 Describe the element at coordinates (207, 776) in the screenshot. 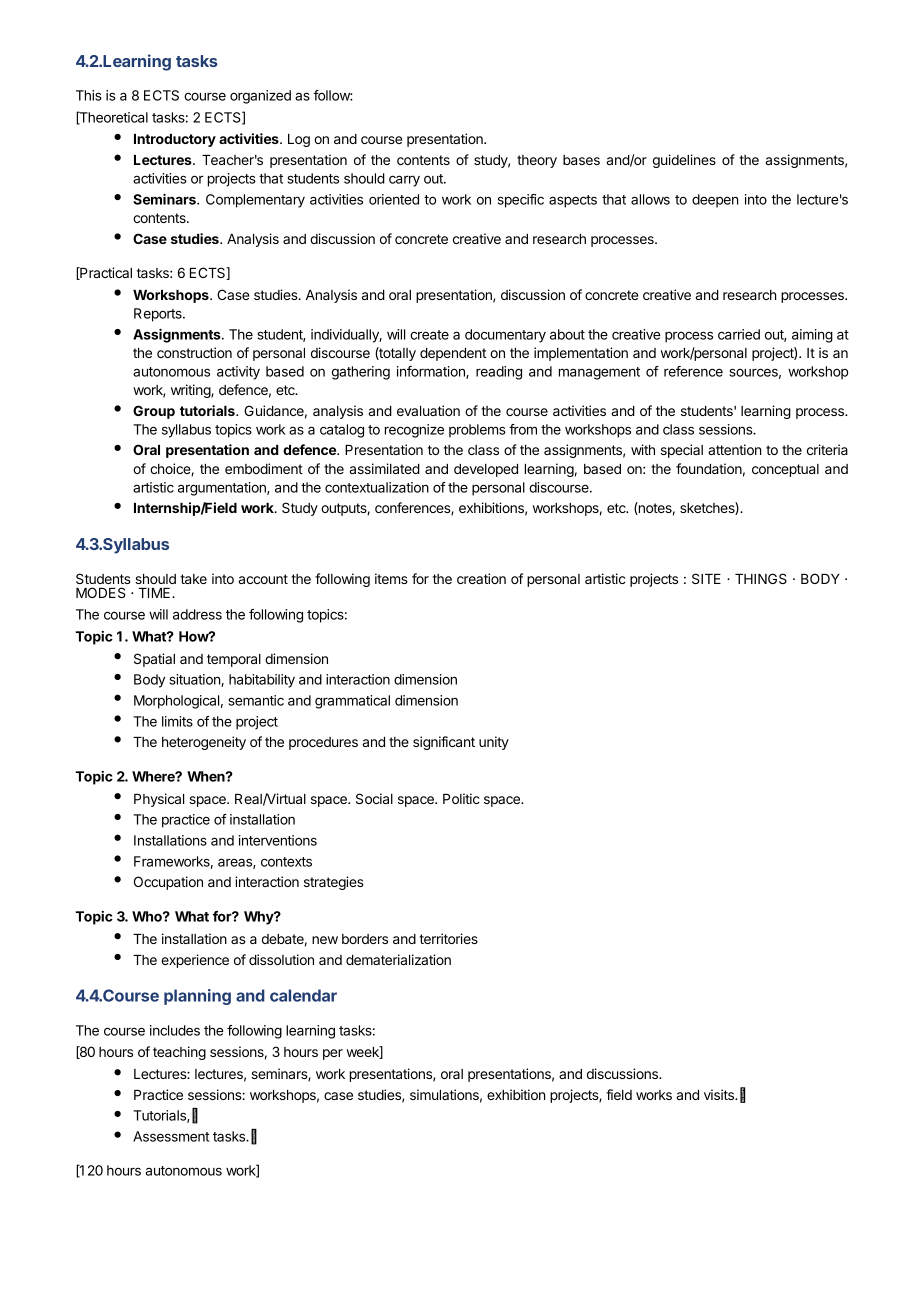

I see `When` at that location.
